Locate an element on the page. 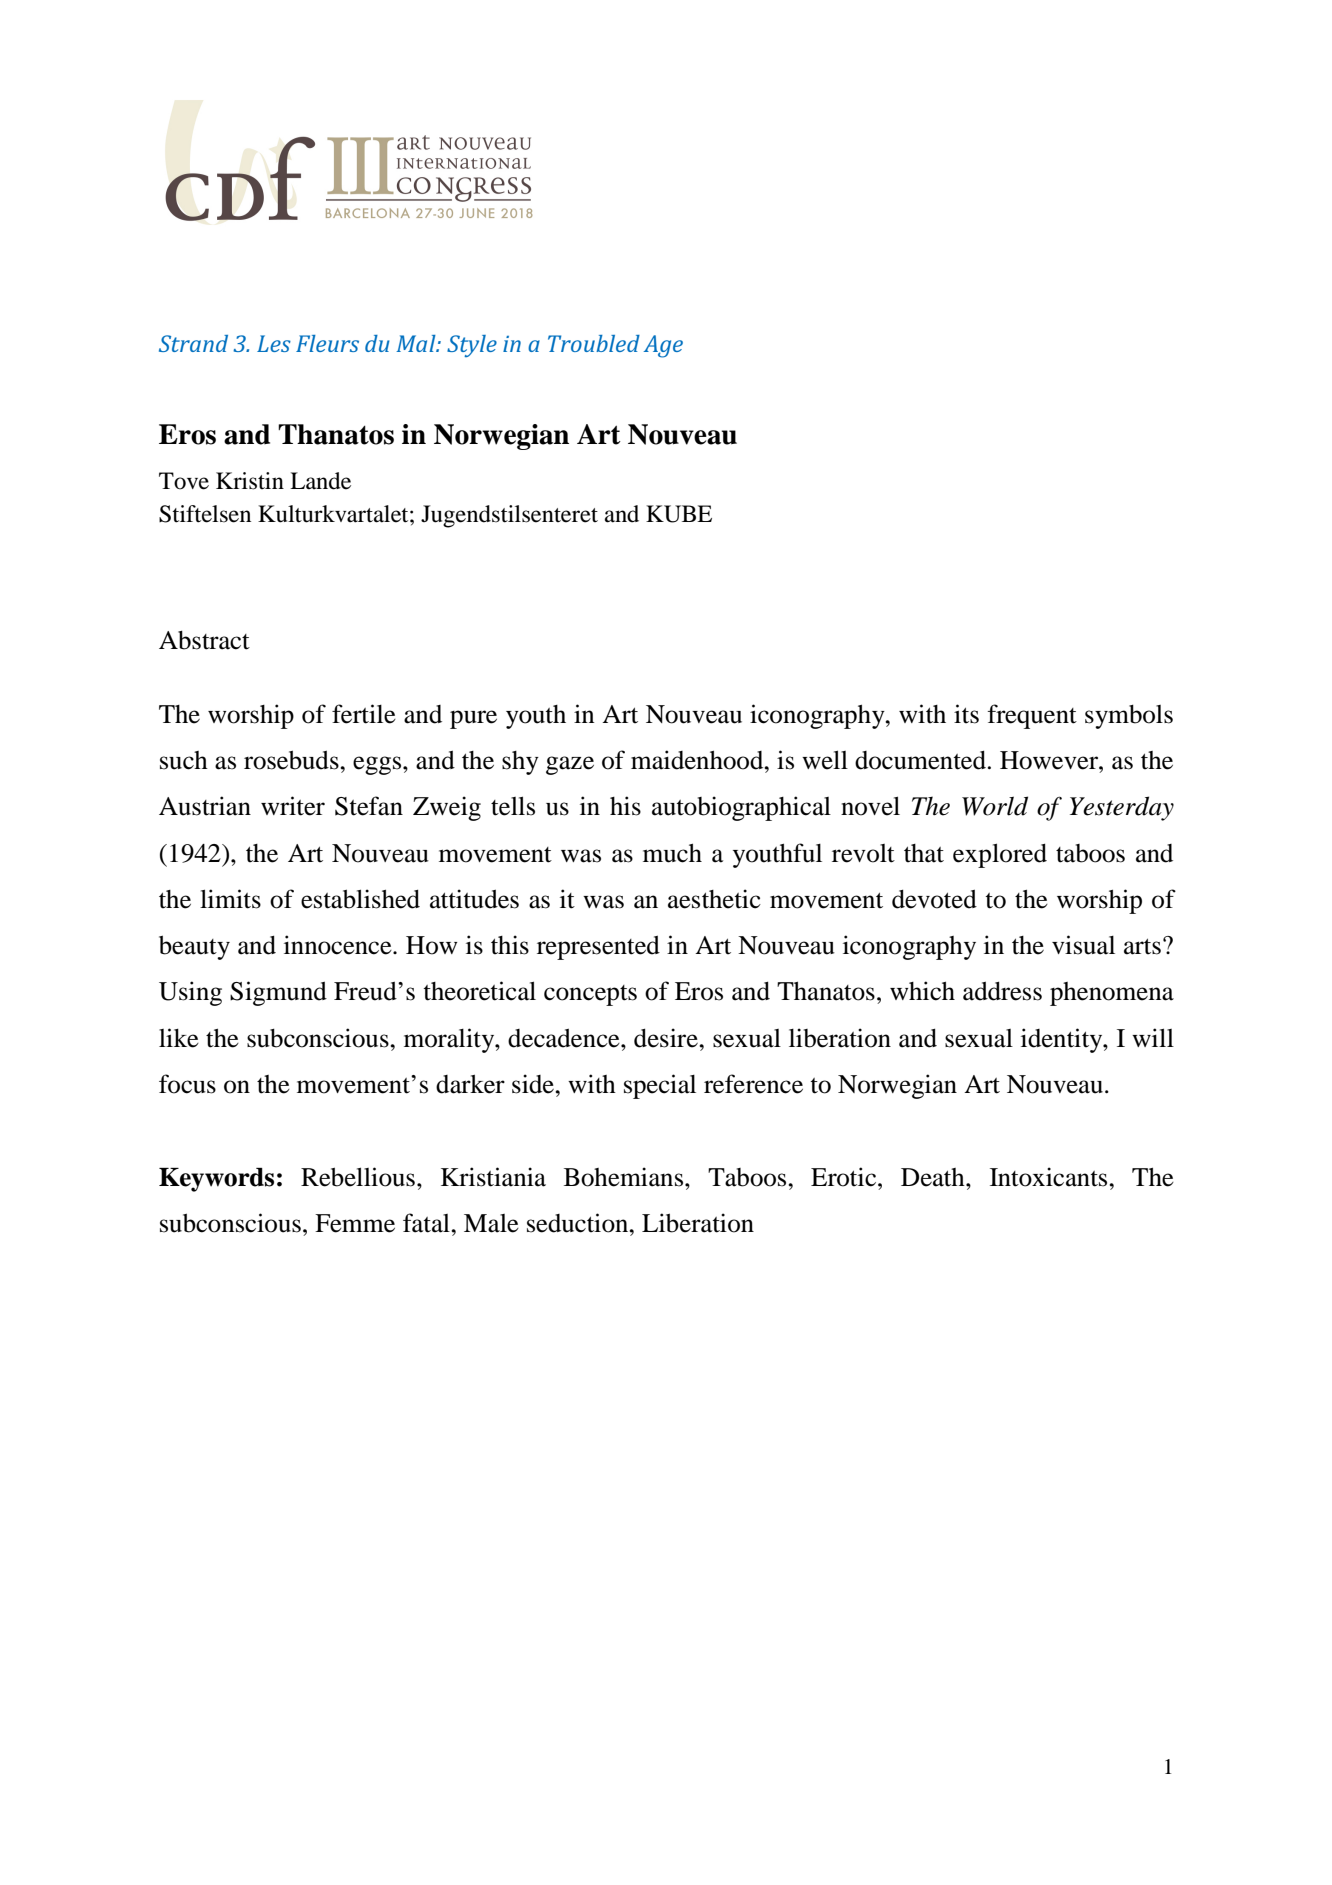 This document has height=1885, width=1332. World is located at coordinates (995, 806).
